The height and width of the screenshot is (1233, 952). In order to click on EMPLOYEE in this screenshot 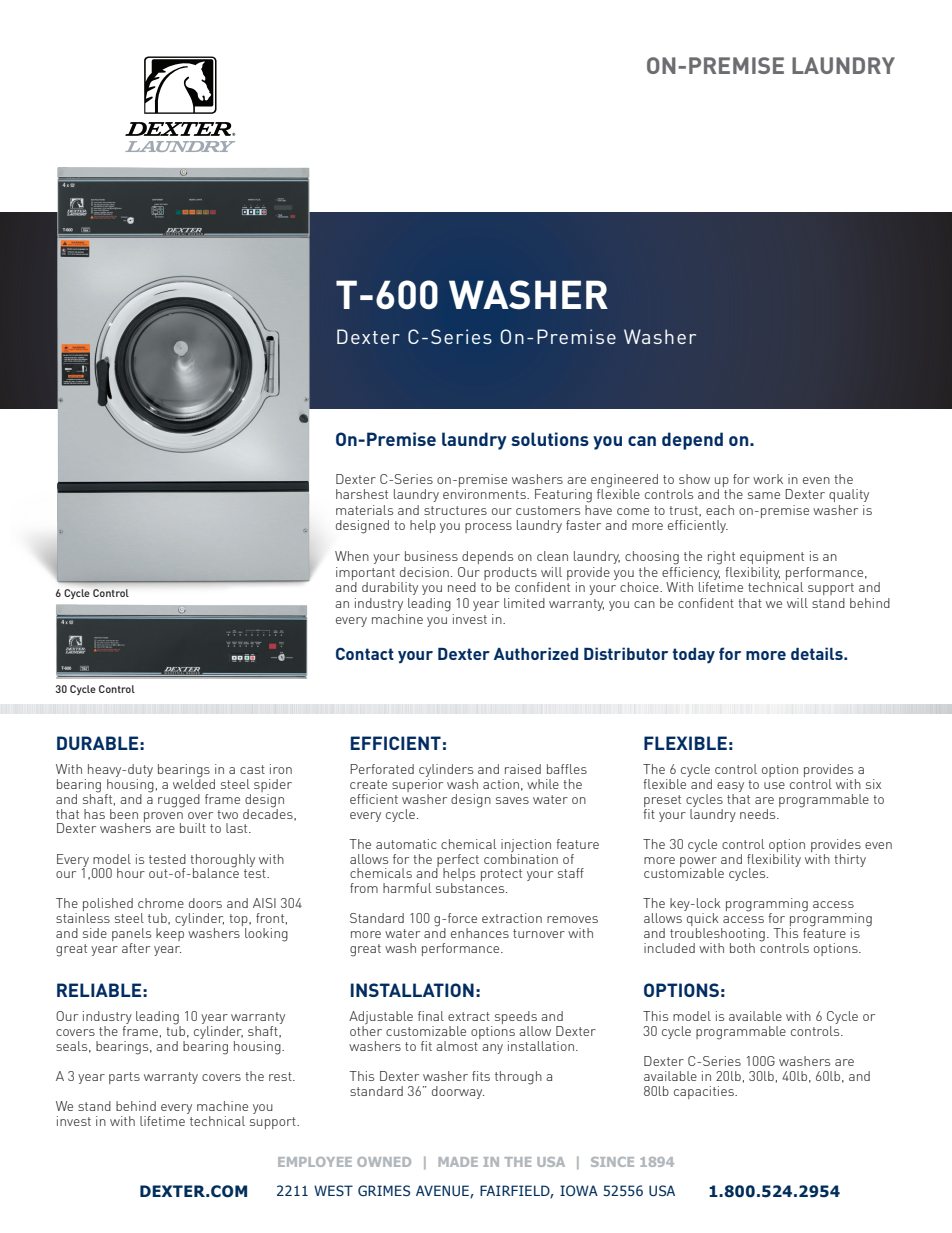, I will do `click(315, 1162)`.
